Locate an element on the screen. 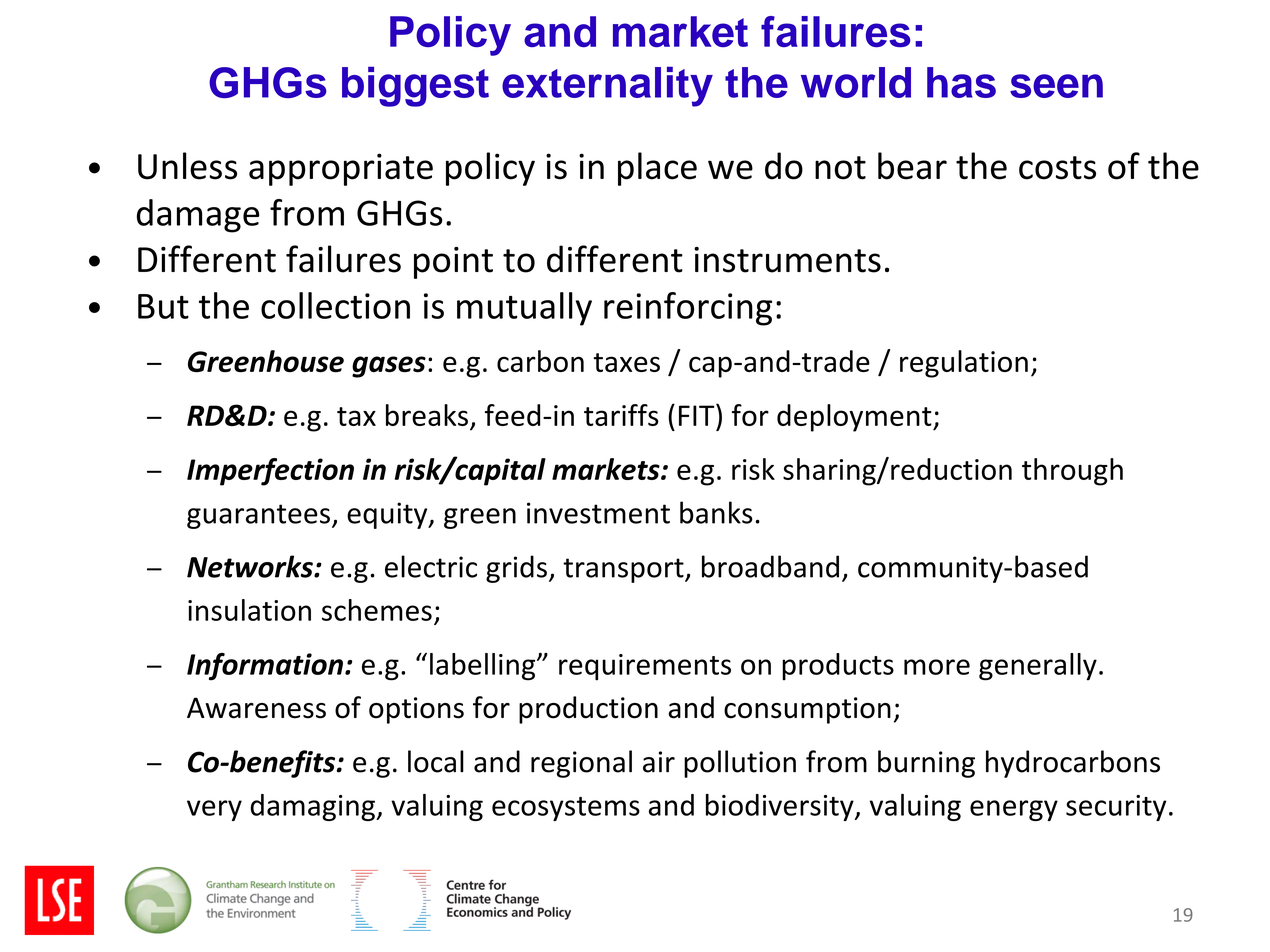 This screenshot has width=1270, height=952. through is located at coordinates (1072, 472).
